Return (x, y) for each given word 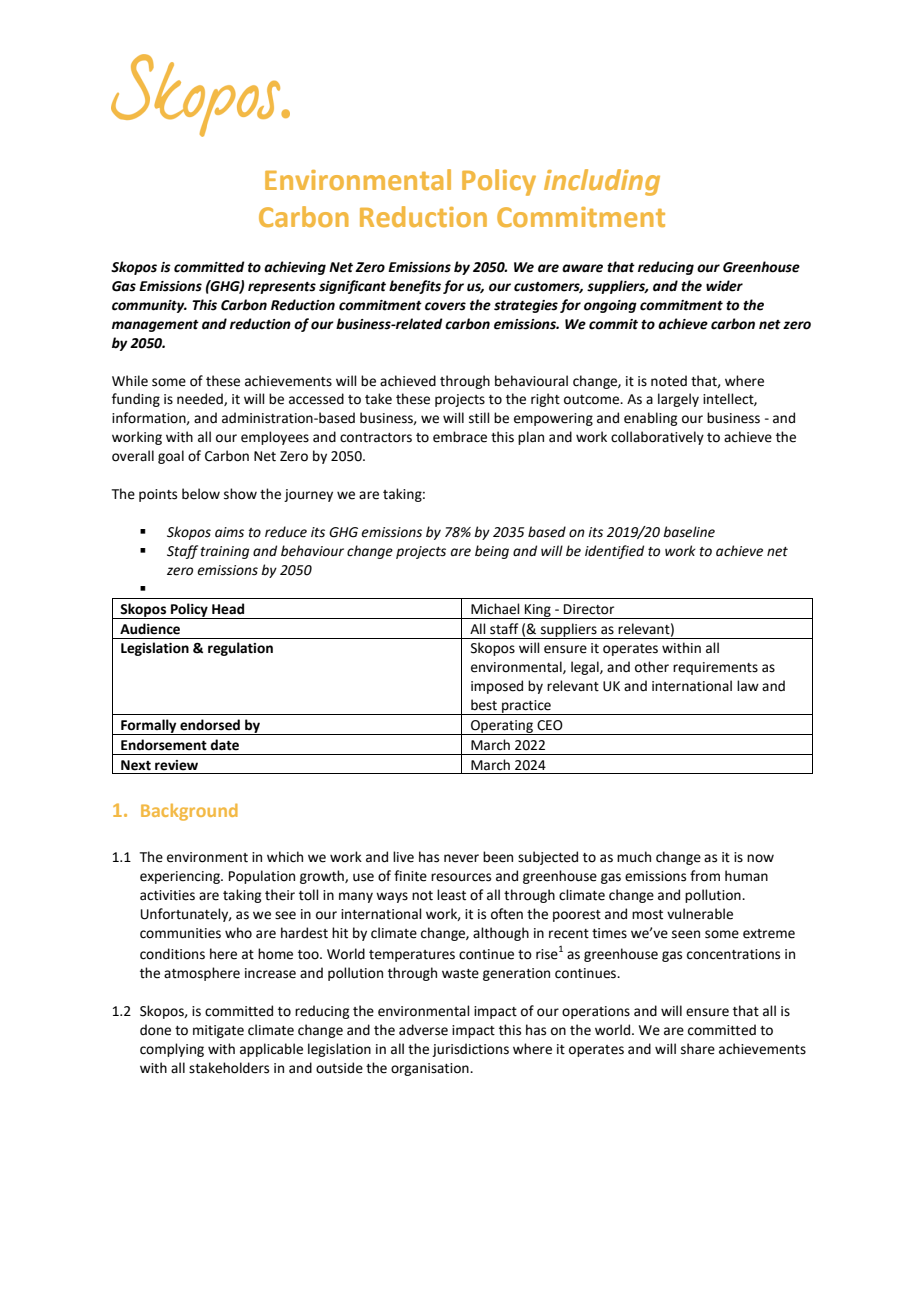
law (748, 686)
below (201, 494)
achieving (295, 268)
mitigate (218, 1031)
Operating (502, 727)
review (176, 765)
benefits (415, 287)
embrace (460, 437)
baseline (689, 532)
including (602, 182)
